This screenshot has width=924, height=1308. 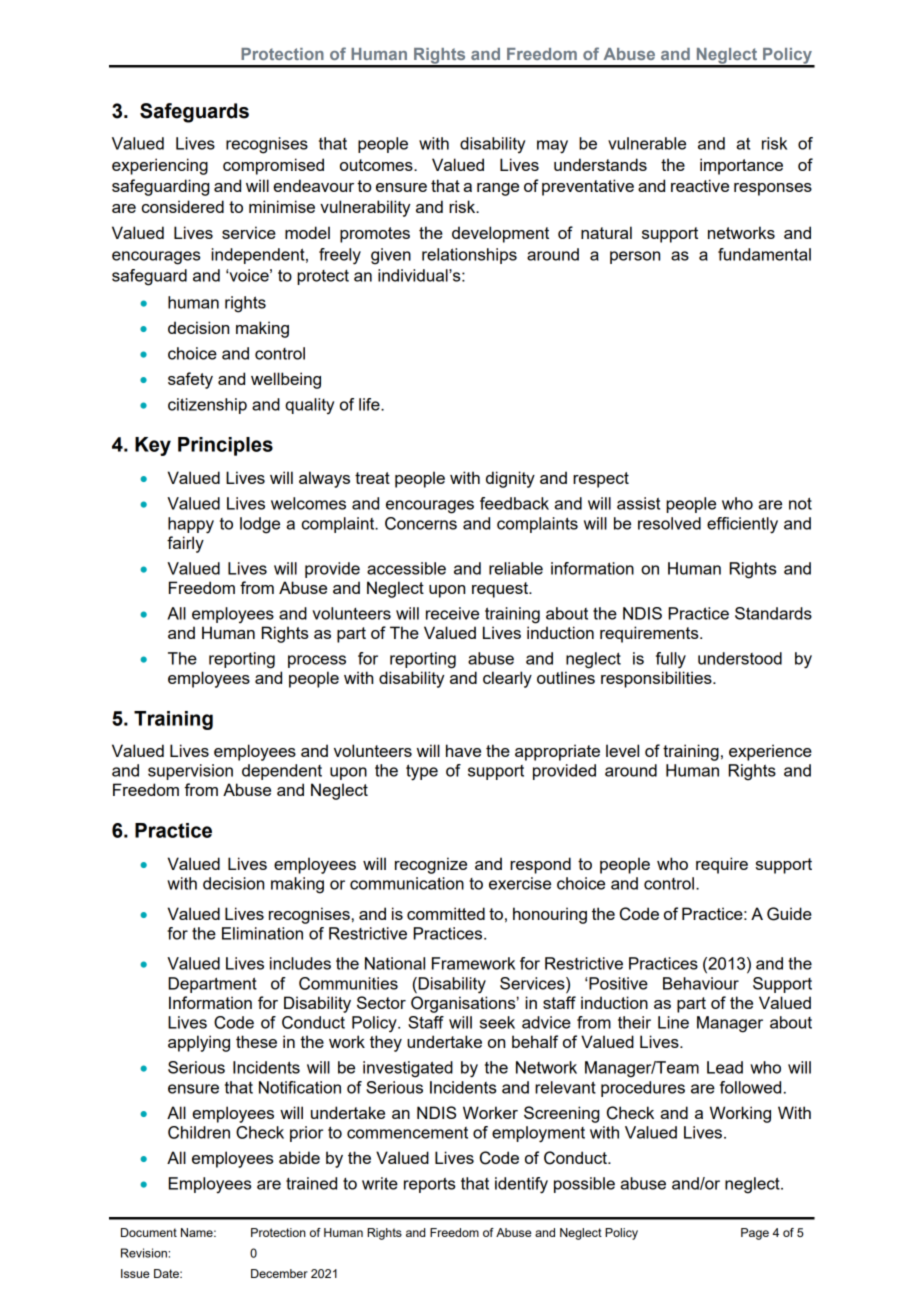 I want to click on seek, so click(x=497, y=1022).
